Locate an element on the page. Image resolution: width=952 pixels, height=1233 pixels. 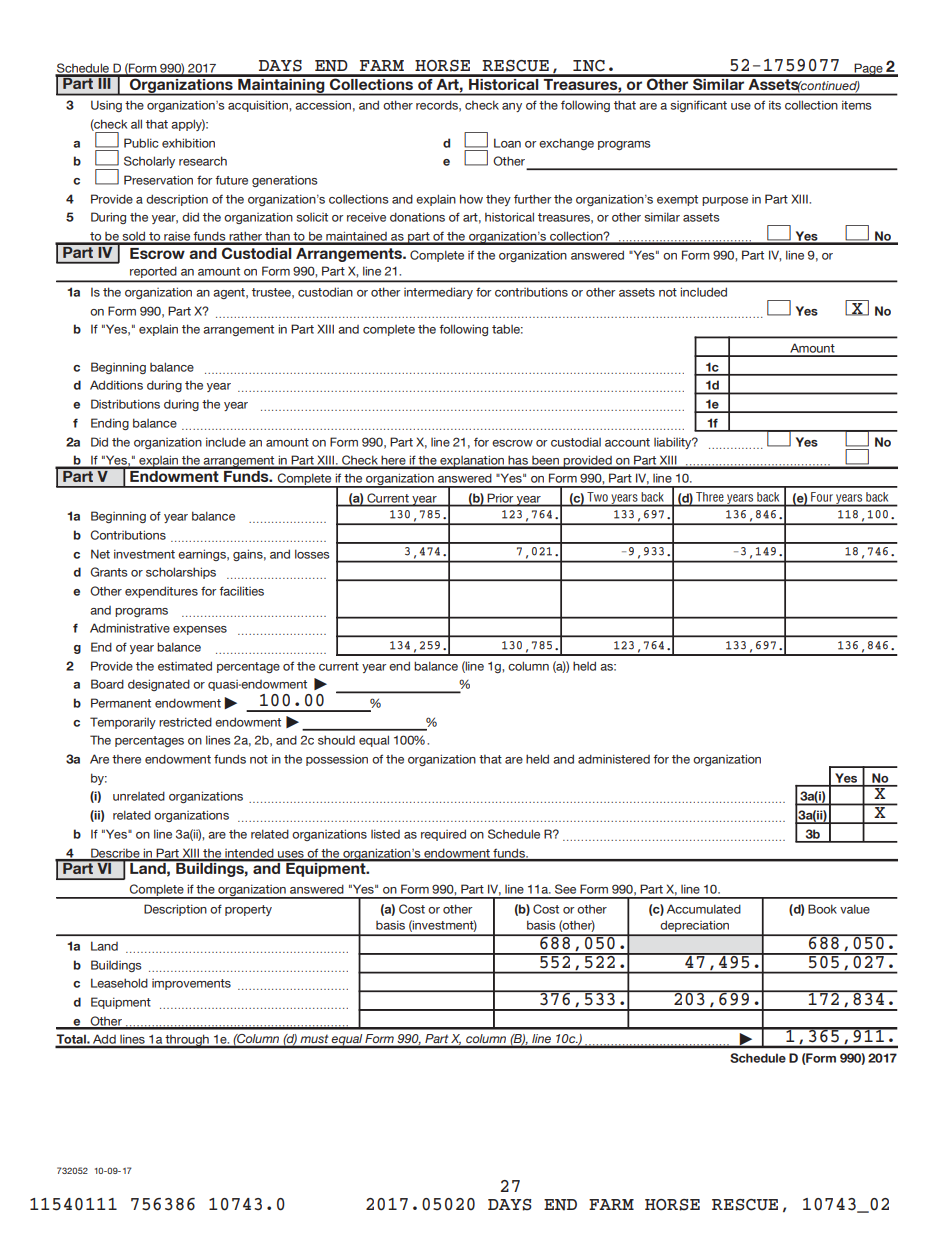
its is located at coordinates (775, 105).
